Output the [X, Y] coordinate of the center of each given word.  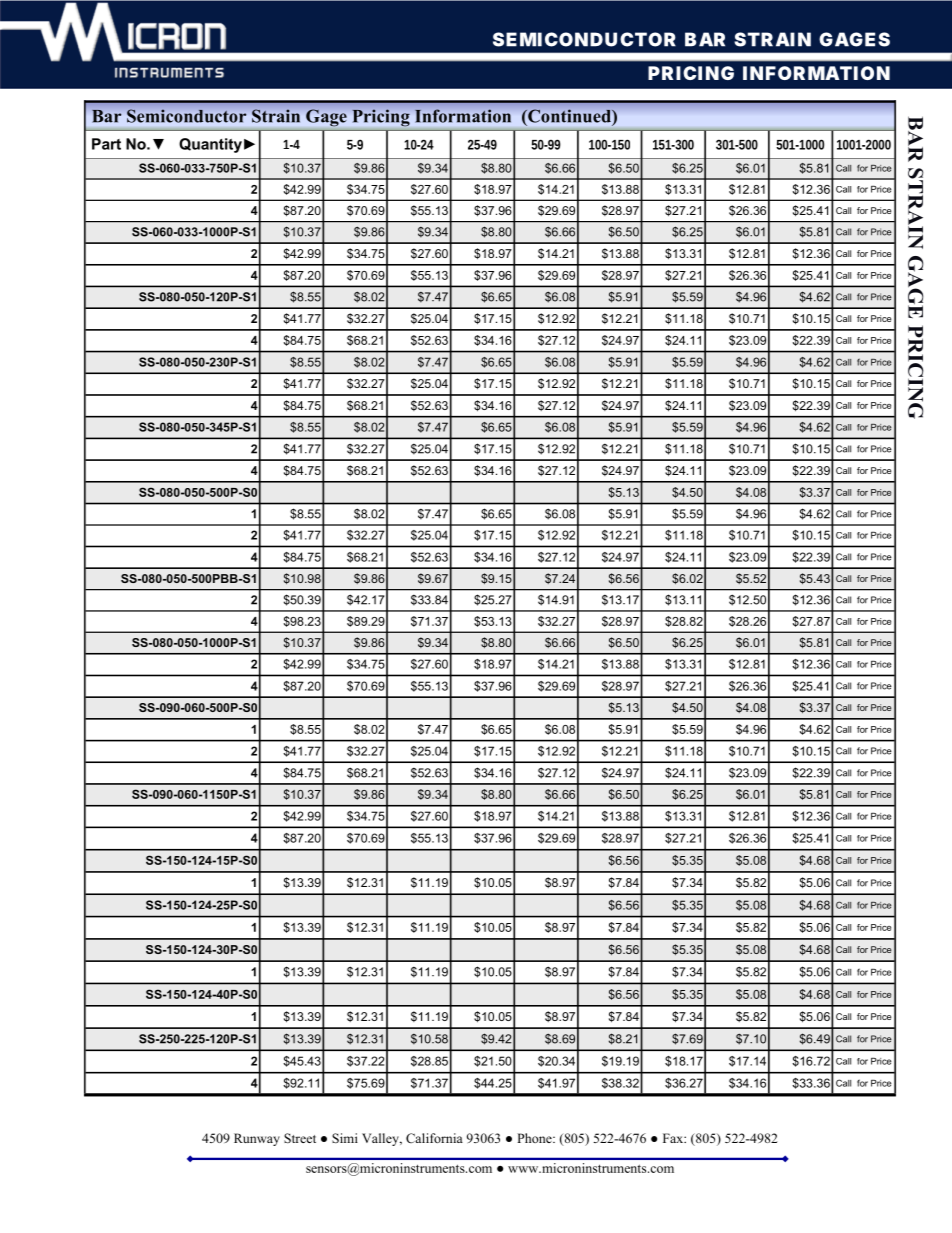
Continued [569, 116]
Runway [257, 1139]
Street [300, 1138]
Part [106, 144]
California [434, 1138]
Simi [345, 1138]
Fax [674, 1138]
